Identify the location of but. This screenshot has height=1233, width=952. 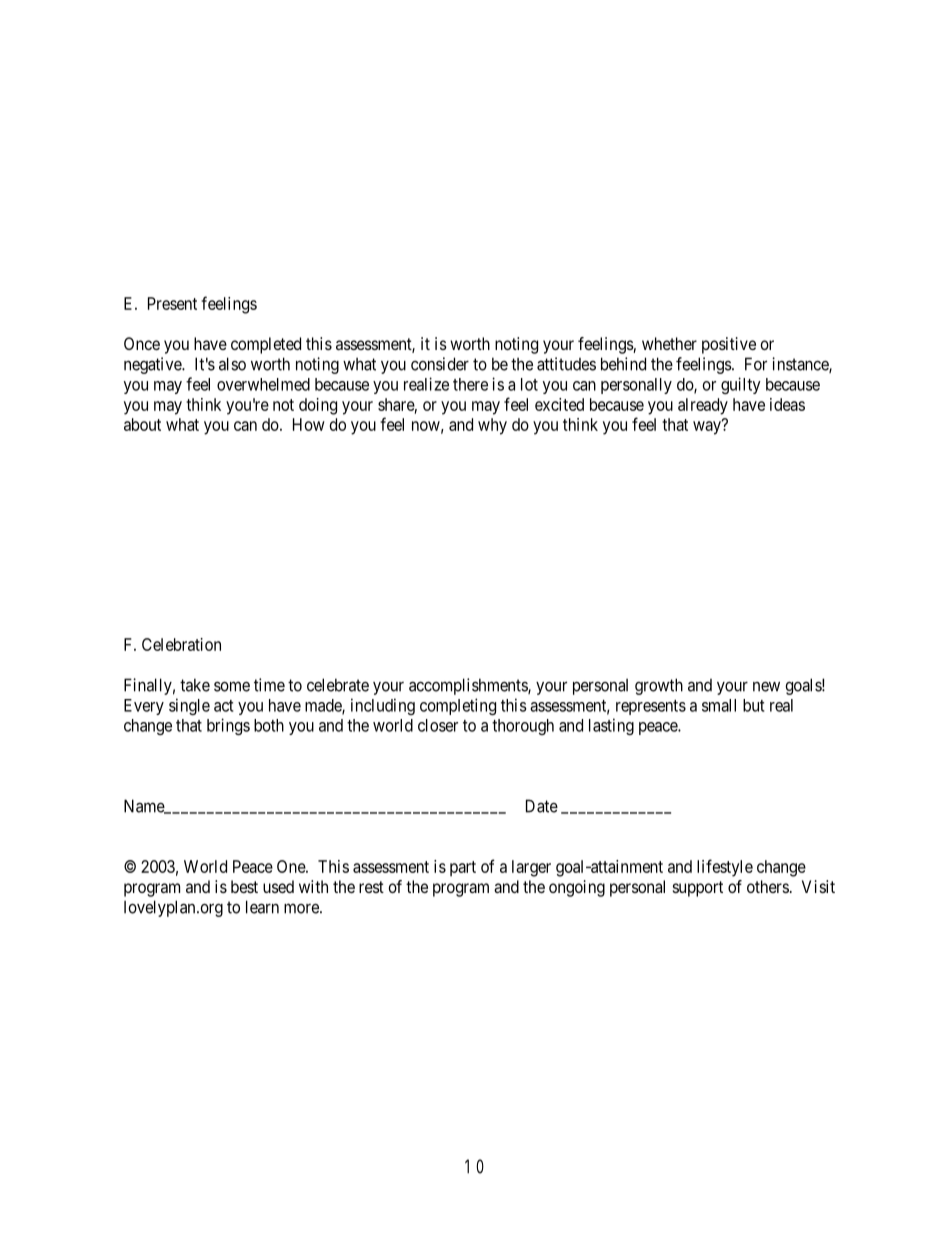
(754, 705).
